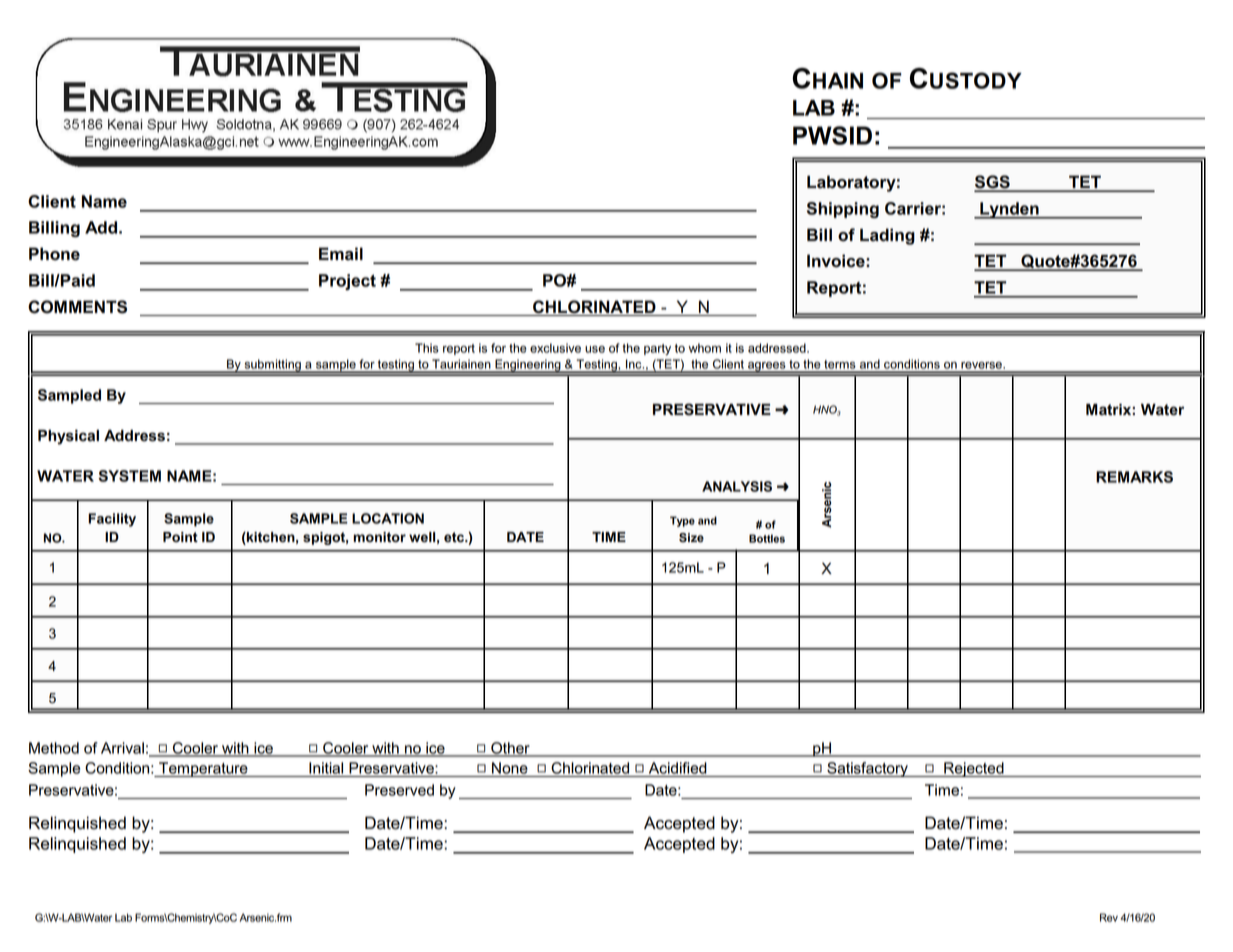 This page has width=1233, height=952. What do you see at coordinates (767, 538) in the page?
I see `Bottles` at bounding box center [767, 538].
